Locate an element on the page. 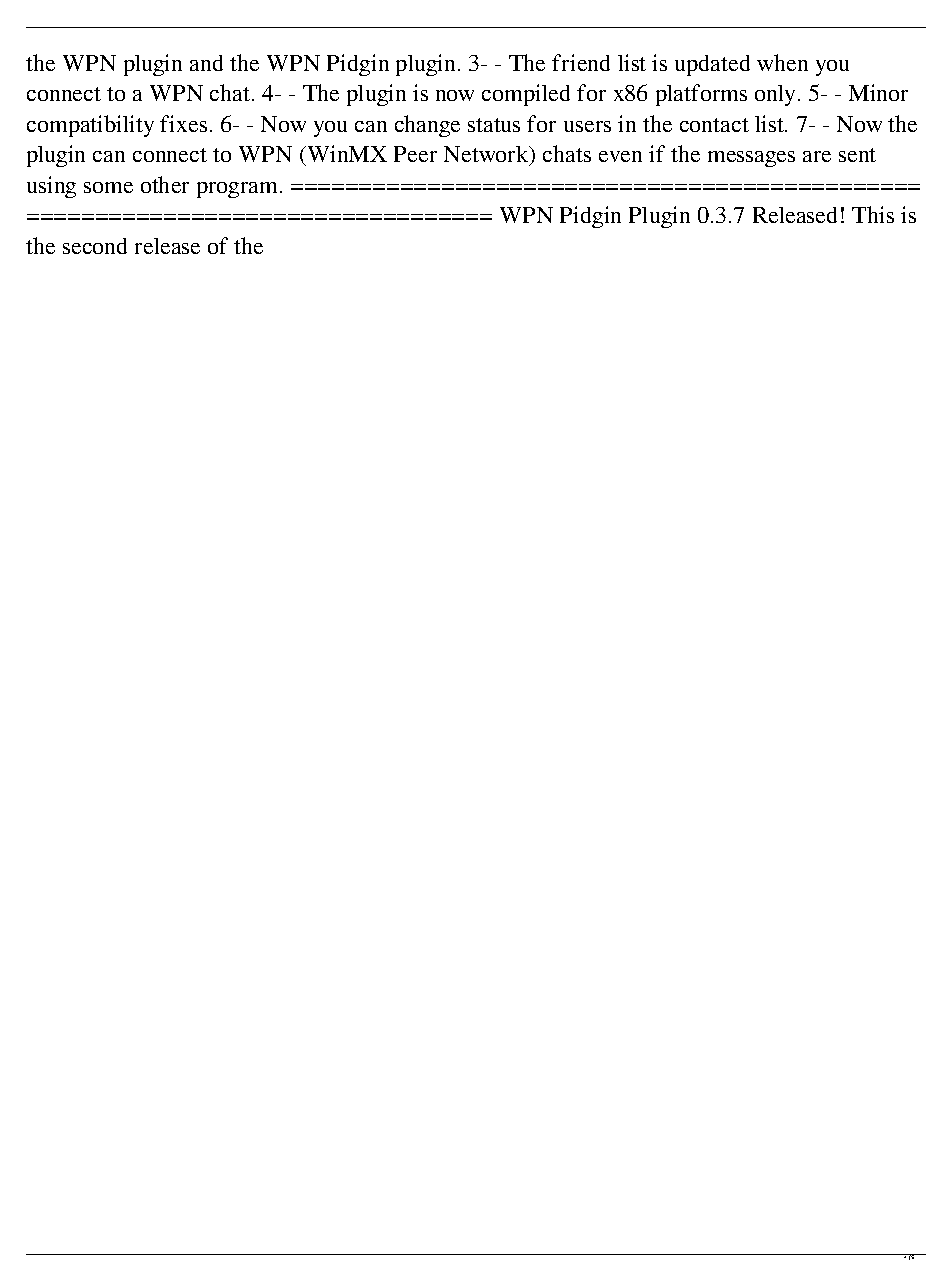  compatibility is located at coordinates (90, 126).
